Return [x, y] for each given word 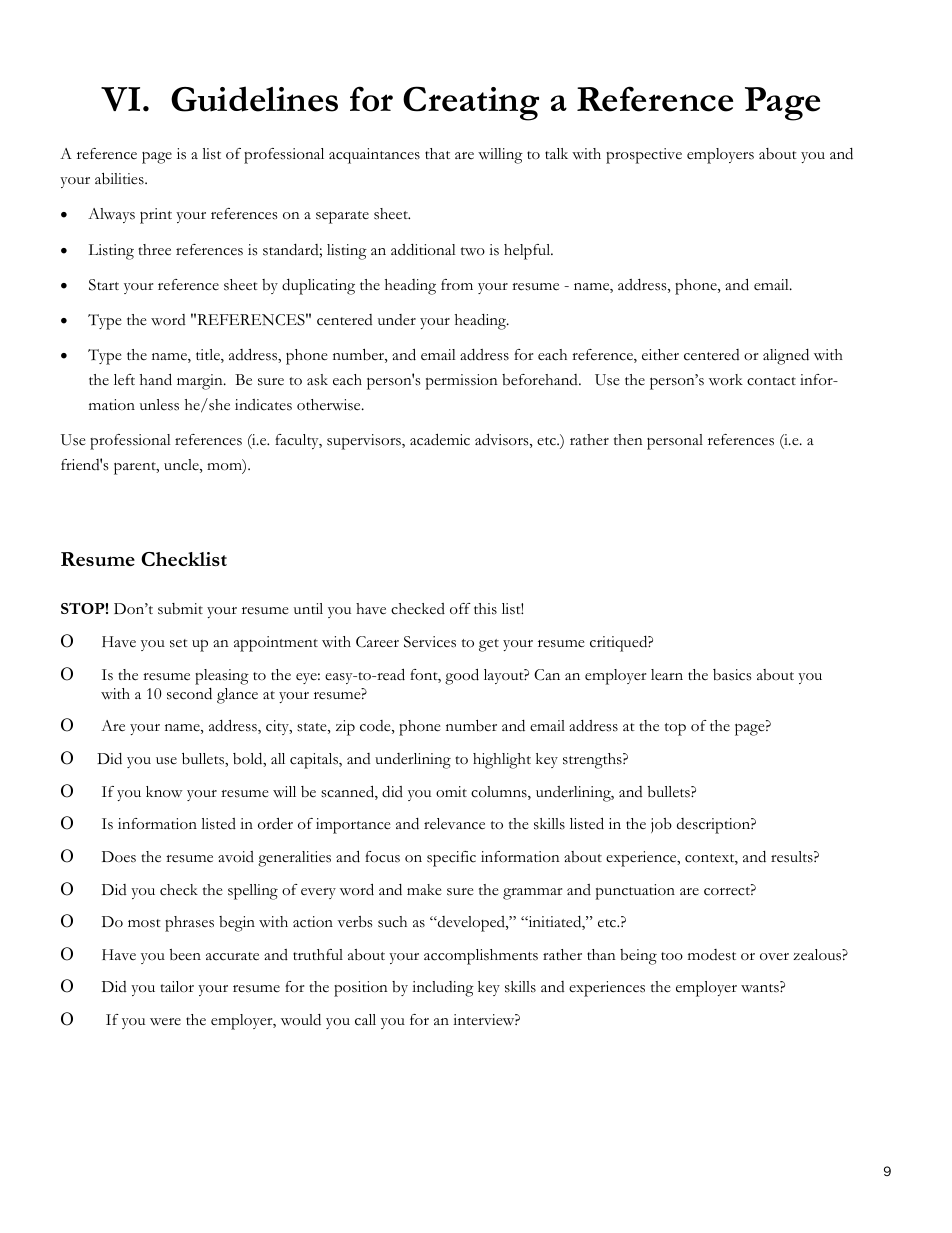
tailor [177, 986]
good [462, 676]
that [437, 153]
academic [440, 439]
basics [732, 675]
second [189, 694]
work [726, 380]
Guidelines [254, 99]
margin [201, 382]
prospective [644, 156]
